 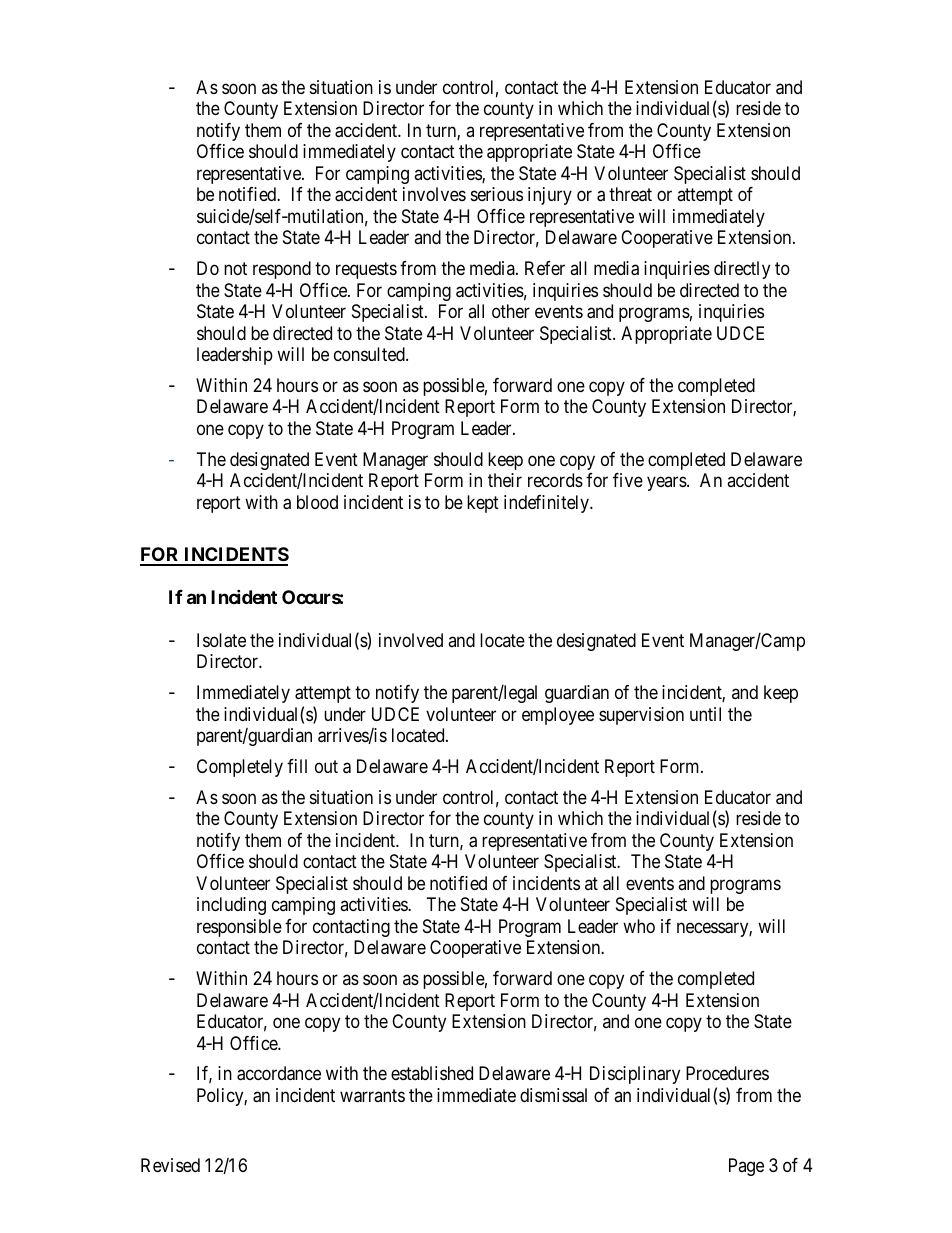 What do you see at coordinates (282, 270) in the page?
I see `respond` at bounding box center [282, 270].
